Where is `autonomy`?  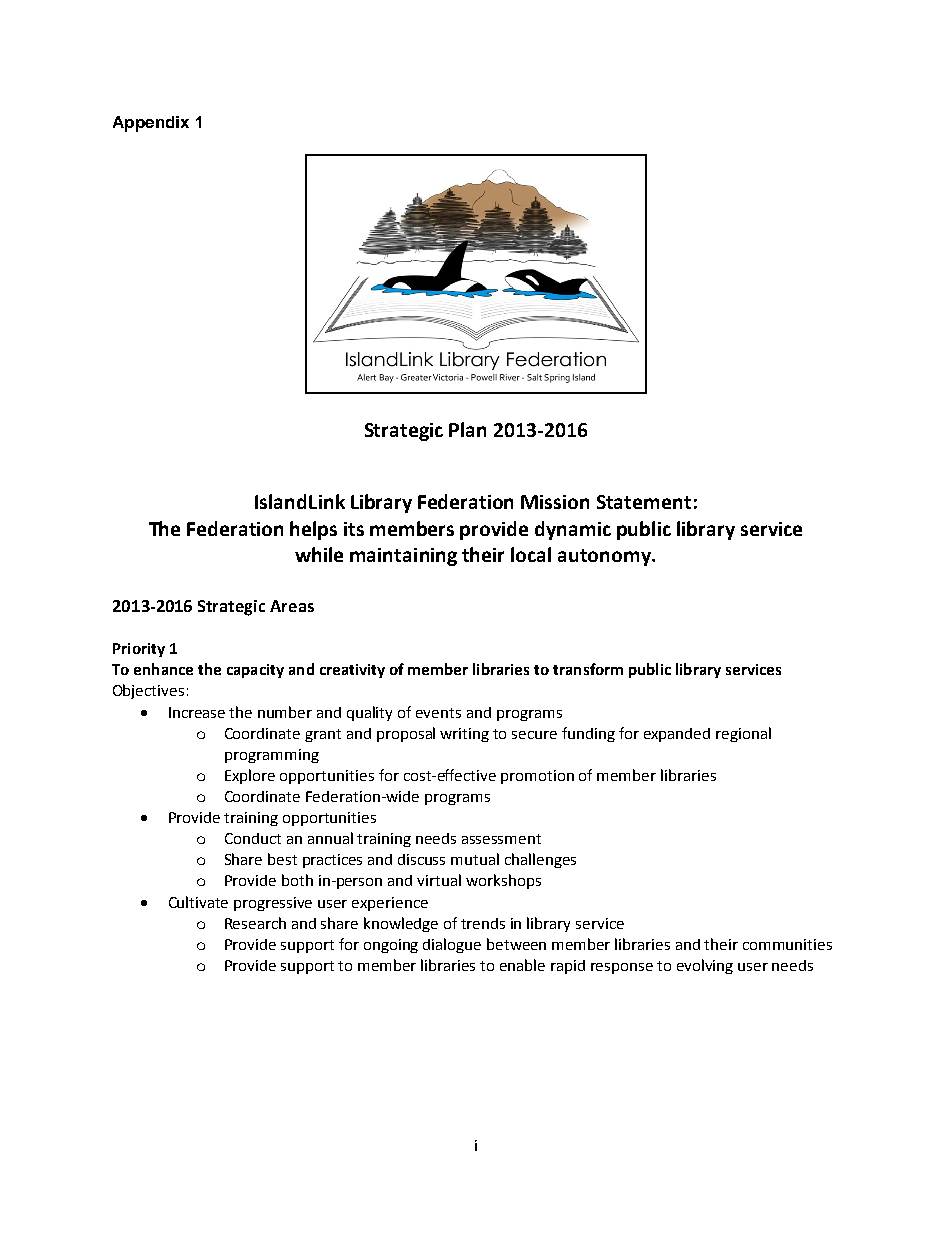 autonomy is located at coordinates (606, 557).
